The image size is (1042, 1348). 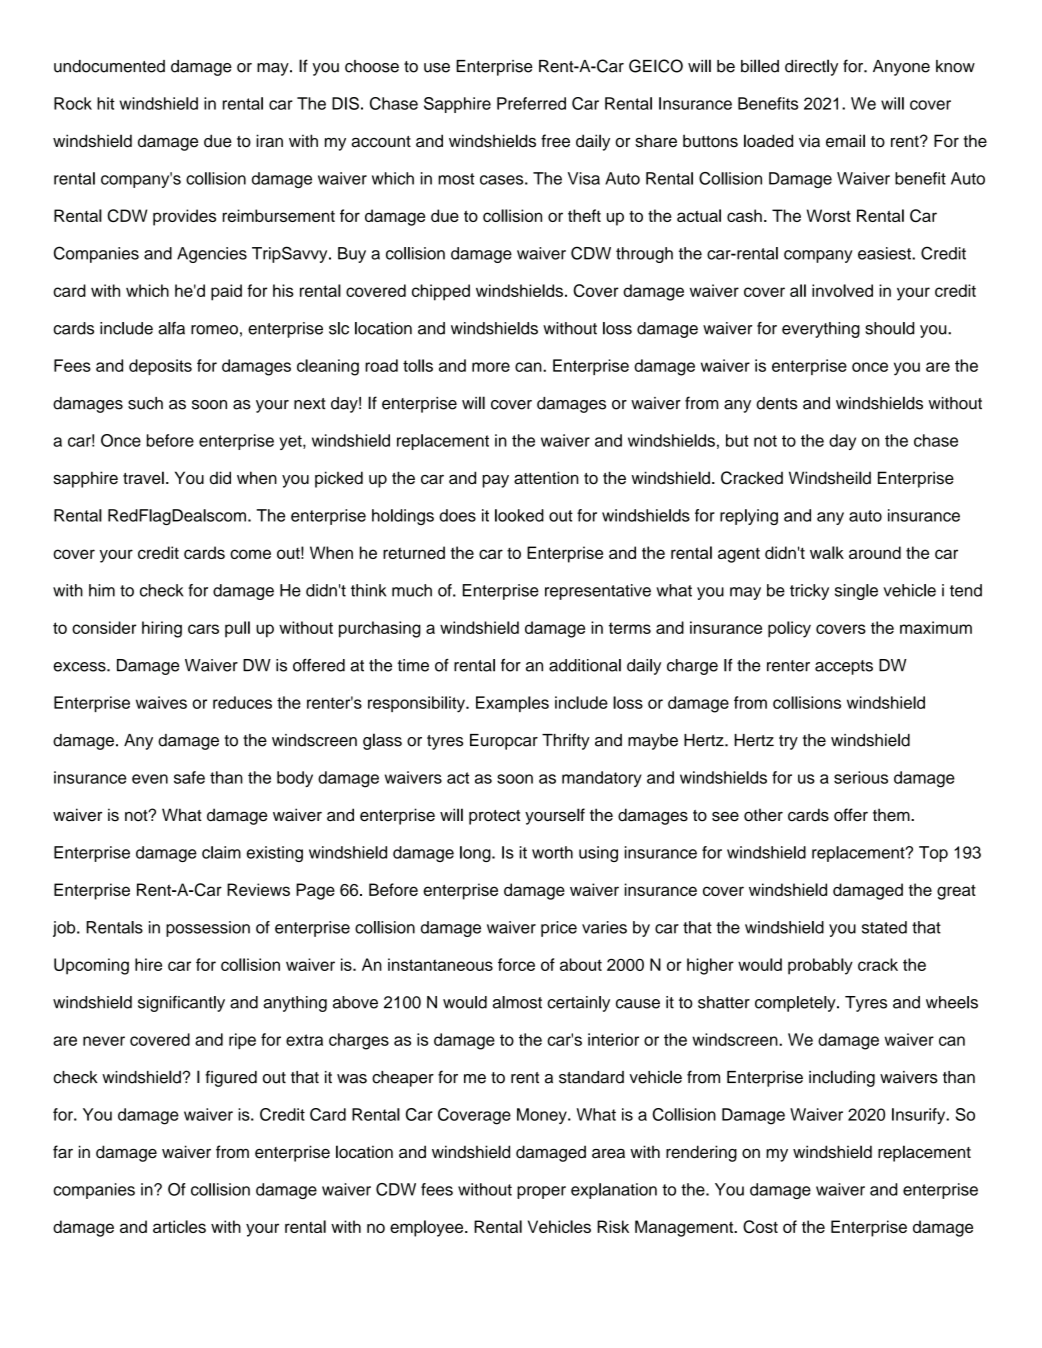 What do you see at coordinates (143, 478) in the screenshot?
I see `travel` at bounding box center [143, 478].
